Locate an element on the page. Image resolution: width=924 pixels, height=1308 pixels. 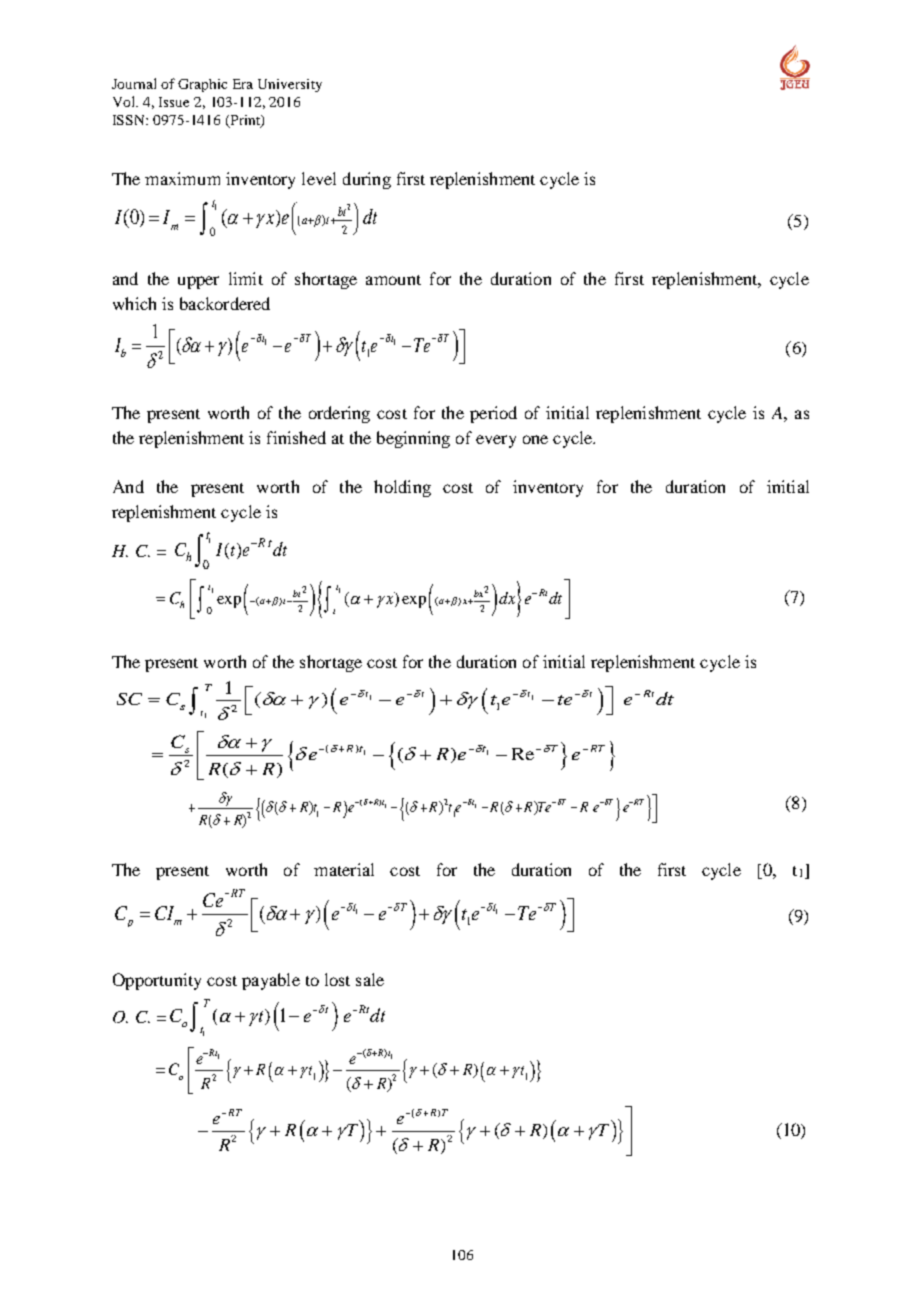
finished is located at coordinates (296, 437).
